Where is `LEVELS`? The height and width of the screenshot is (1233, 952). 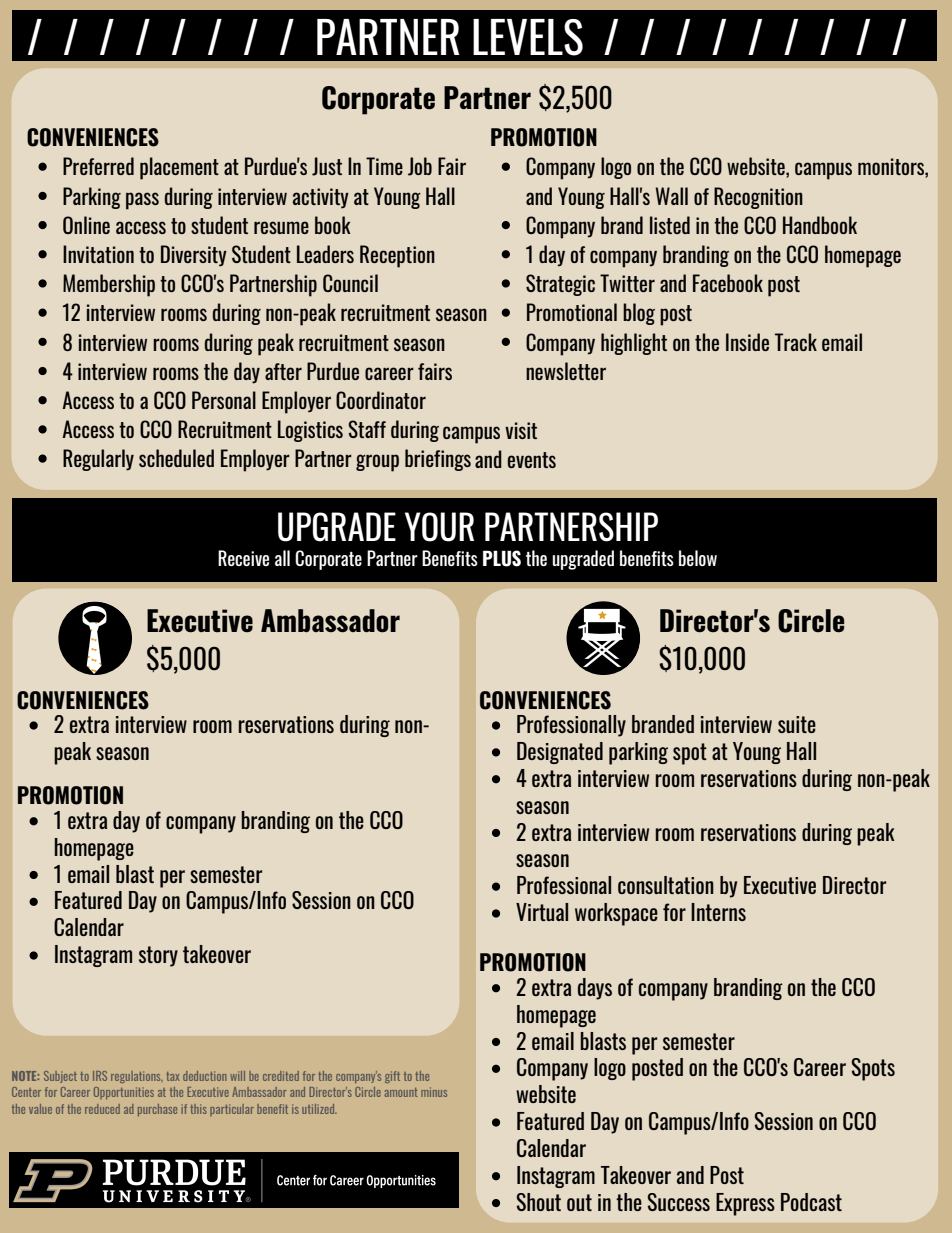 LEVELS is located at coordinates (528, 37).
